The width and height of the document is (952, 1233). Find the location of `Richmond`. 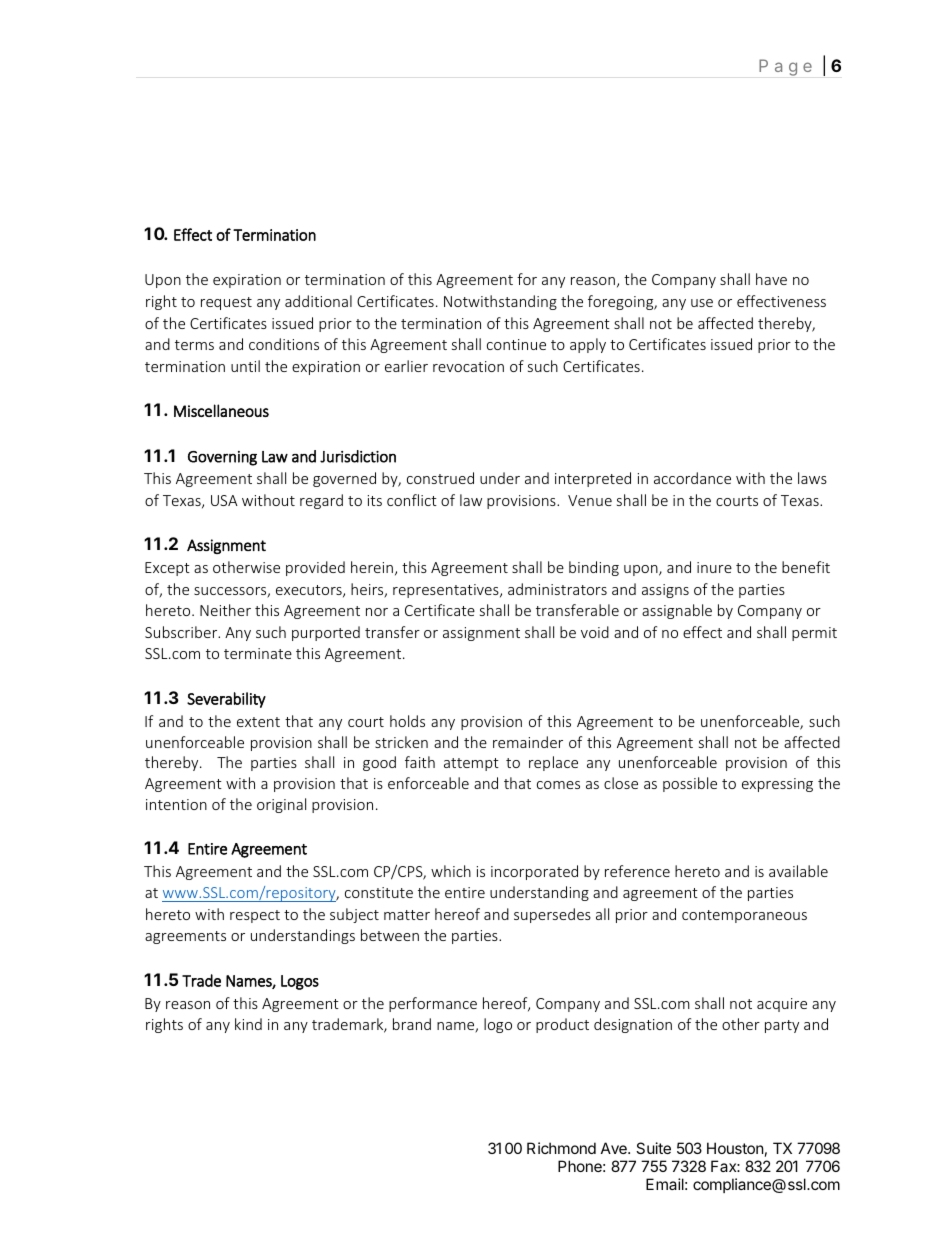

Richmond is located at coordinates (561, 1148).
